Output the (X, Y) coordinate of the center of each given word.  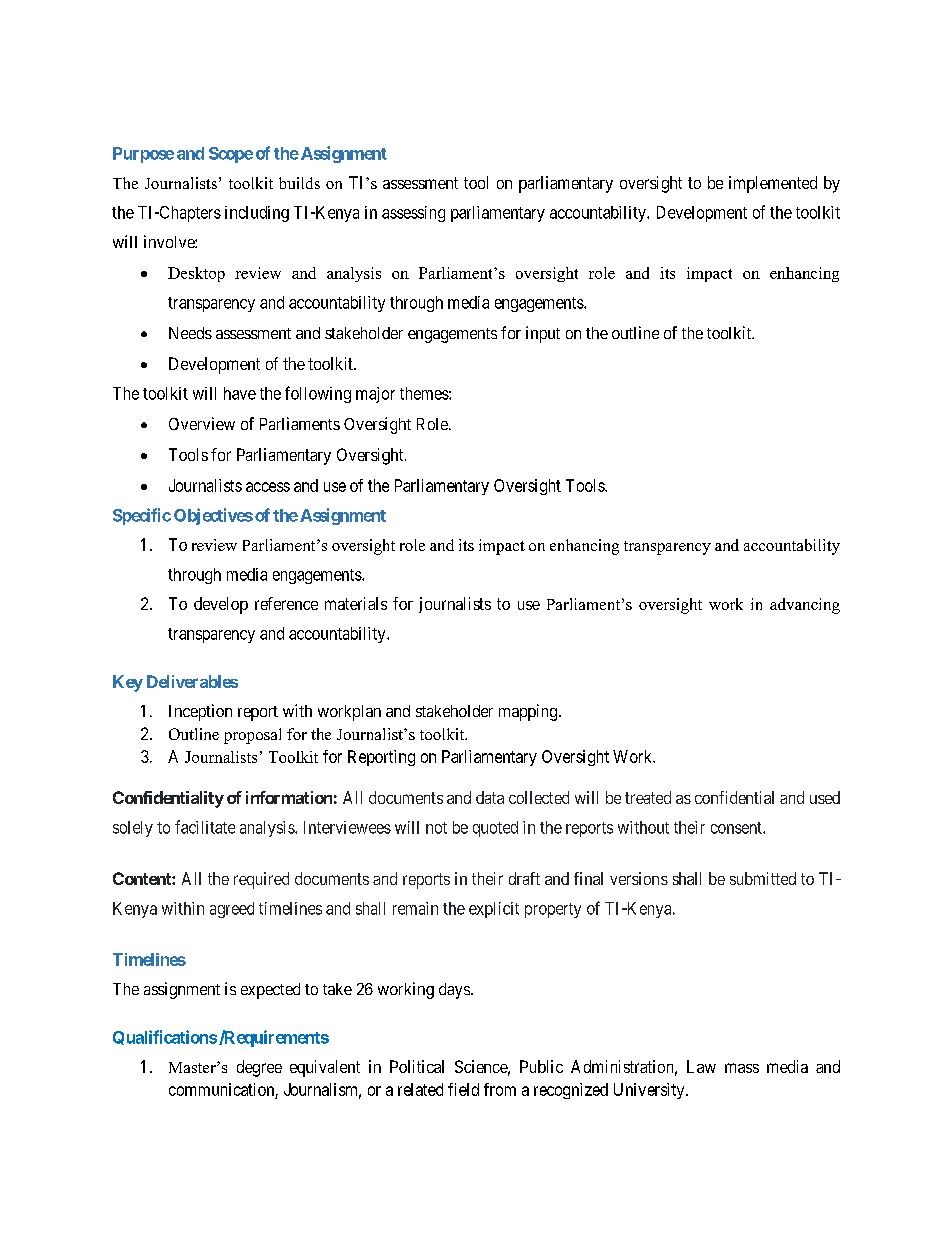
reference (286, 603)
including (257, 214)
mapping (529, 712)
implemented (773, 184)
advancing (805, 606)
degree (259, 1068)
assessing (413, 214)
